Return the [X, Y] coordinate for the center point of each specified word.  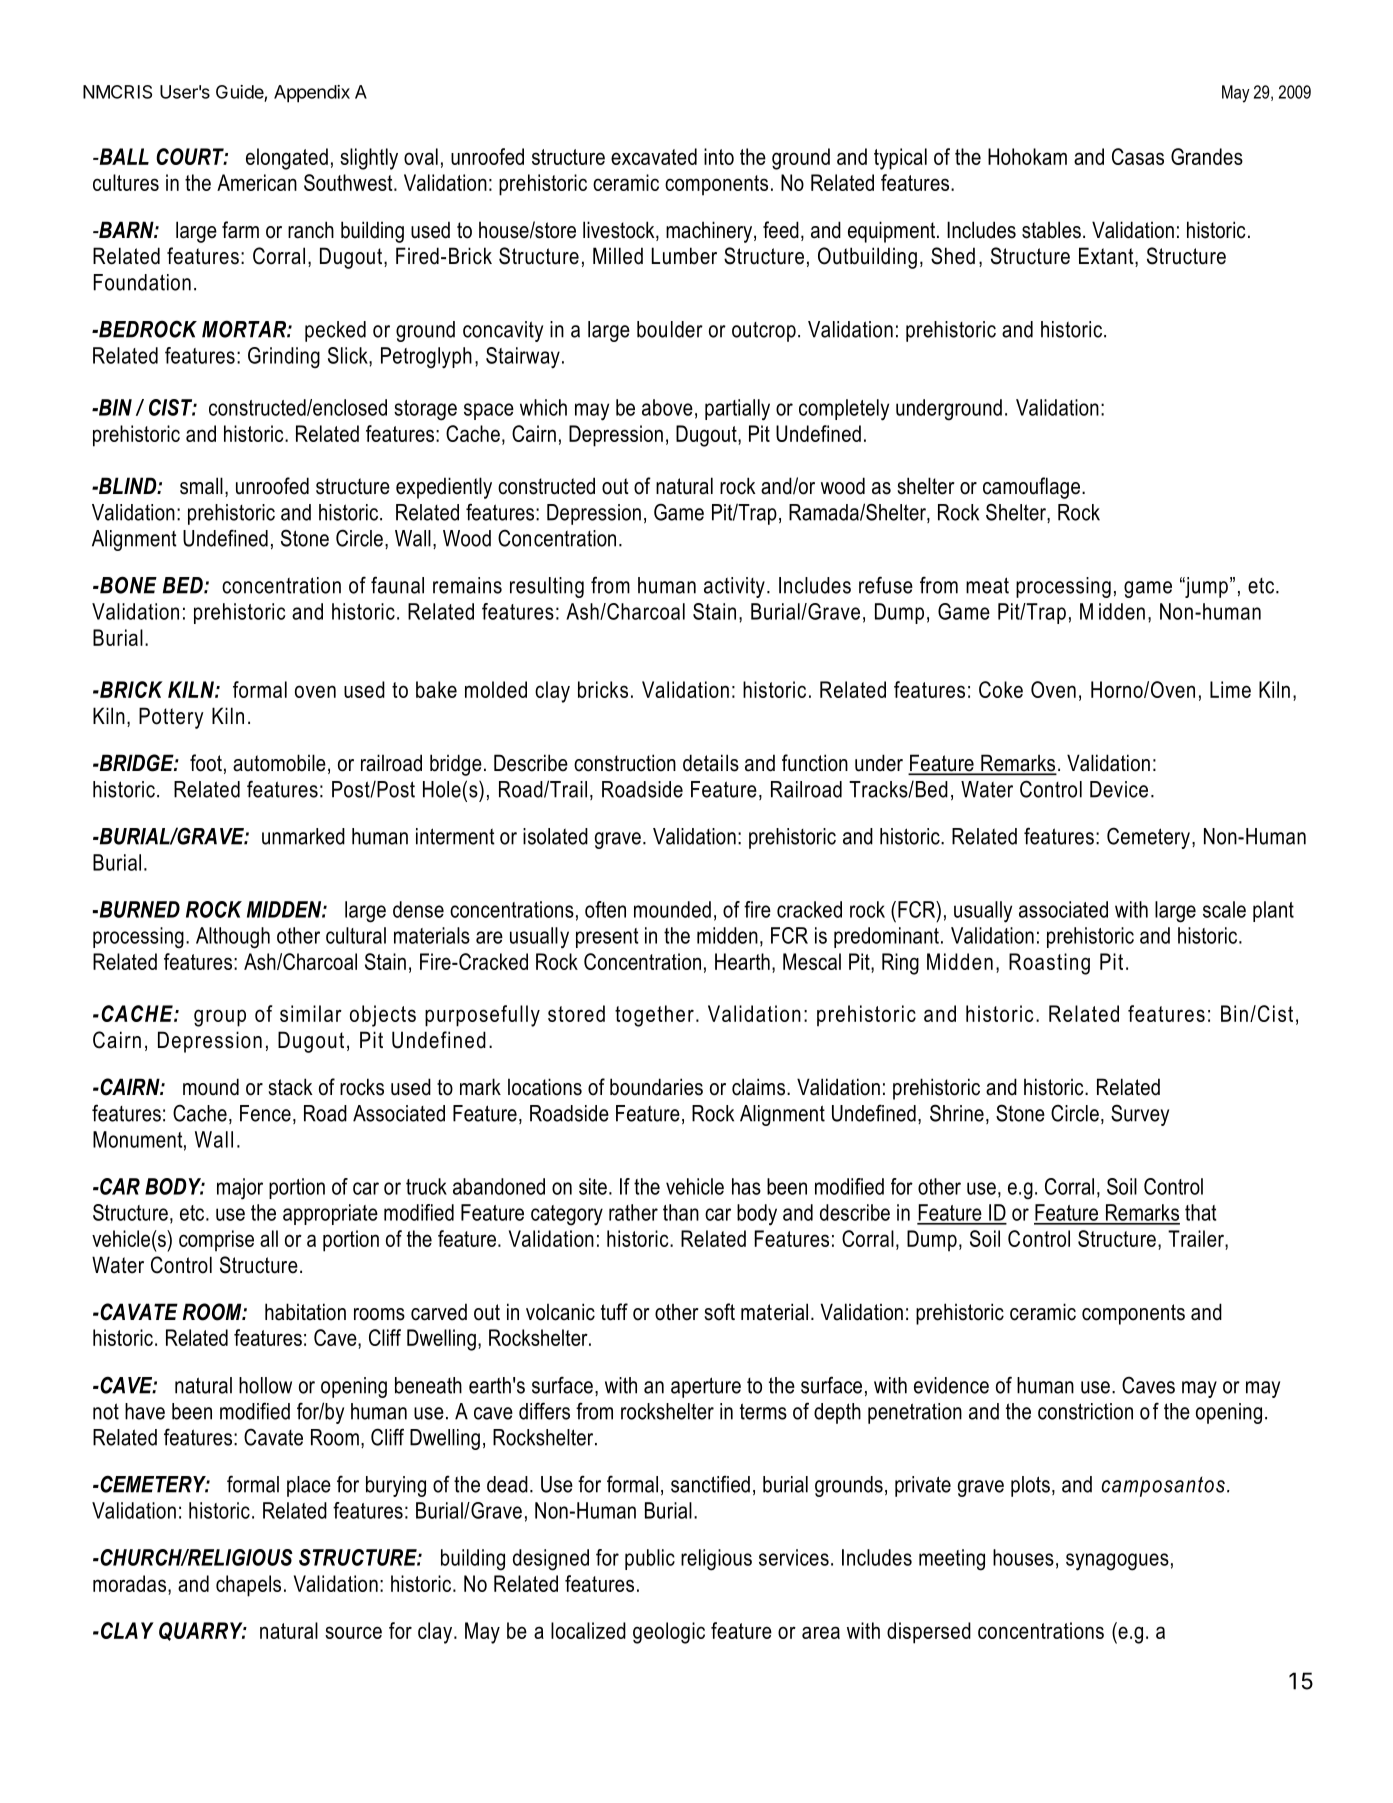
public [650, 1559]
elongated [287, 159]
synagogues [1117, 1562]
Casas [1138, 156]
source [353, 1632]
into [719, 156]
